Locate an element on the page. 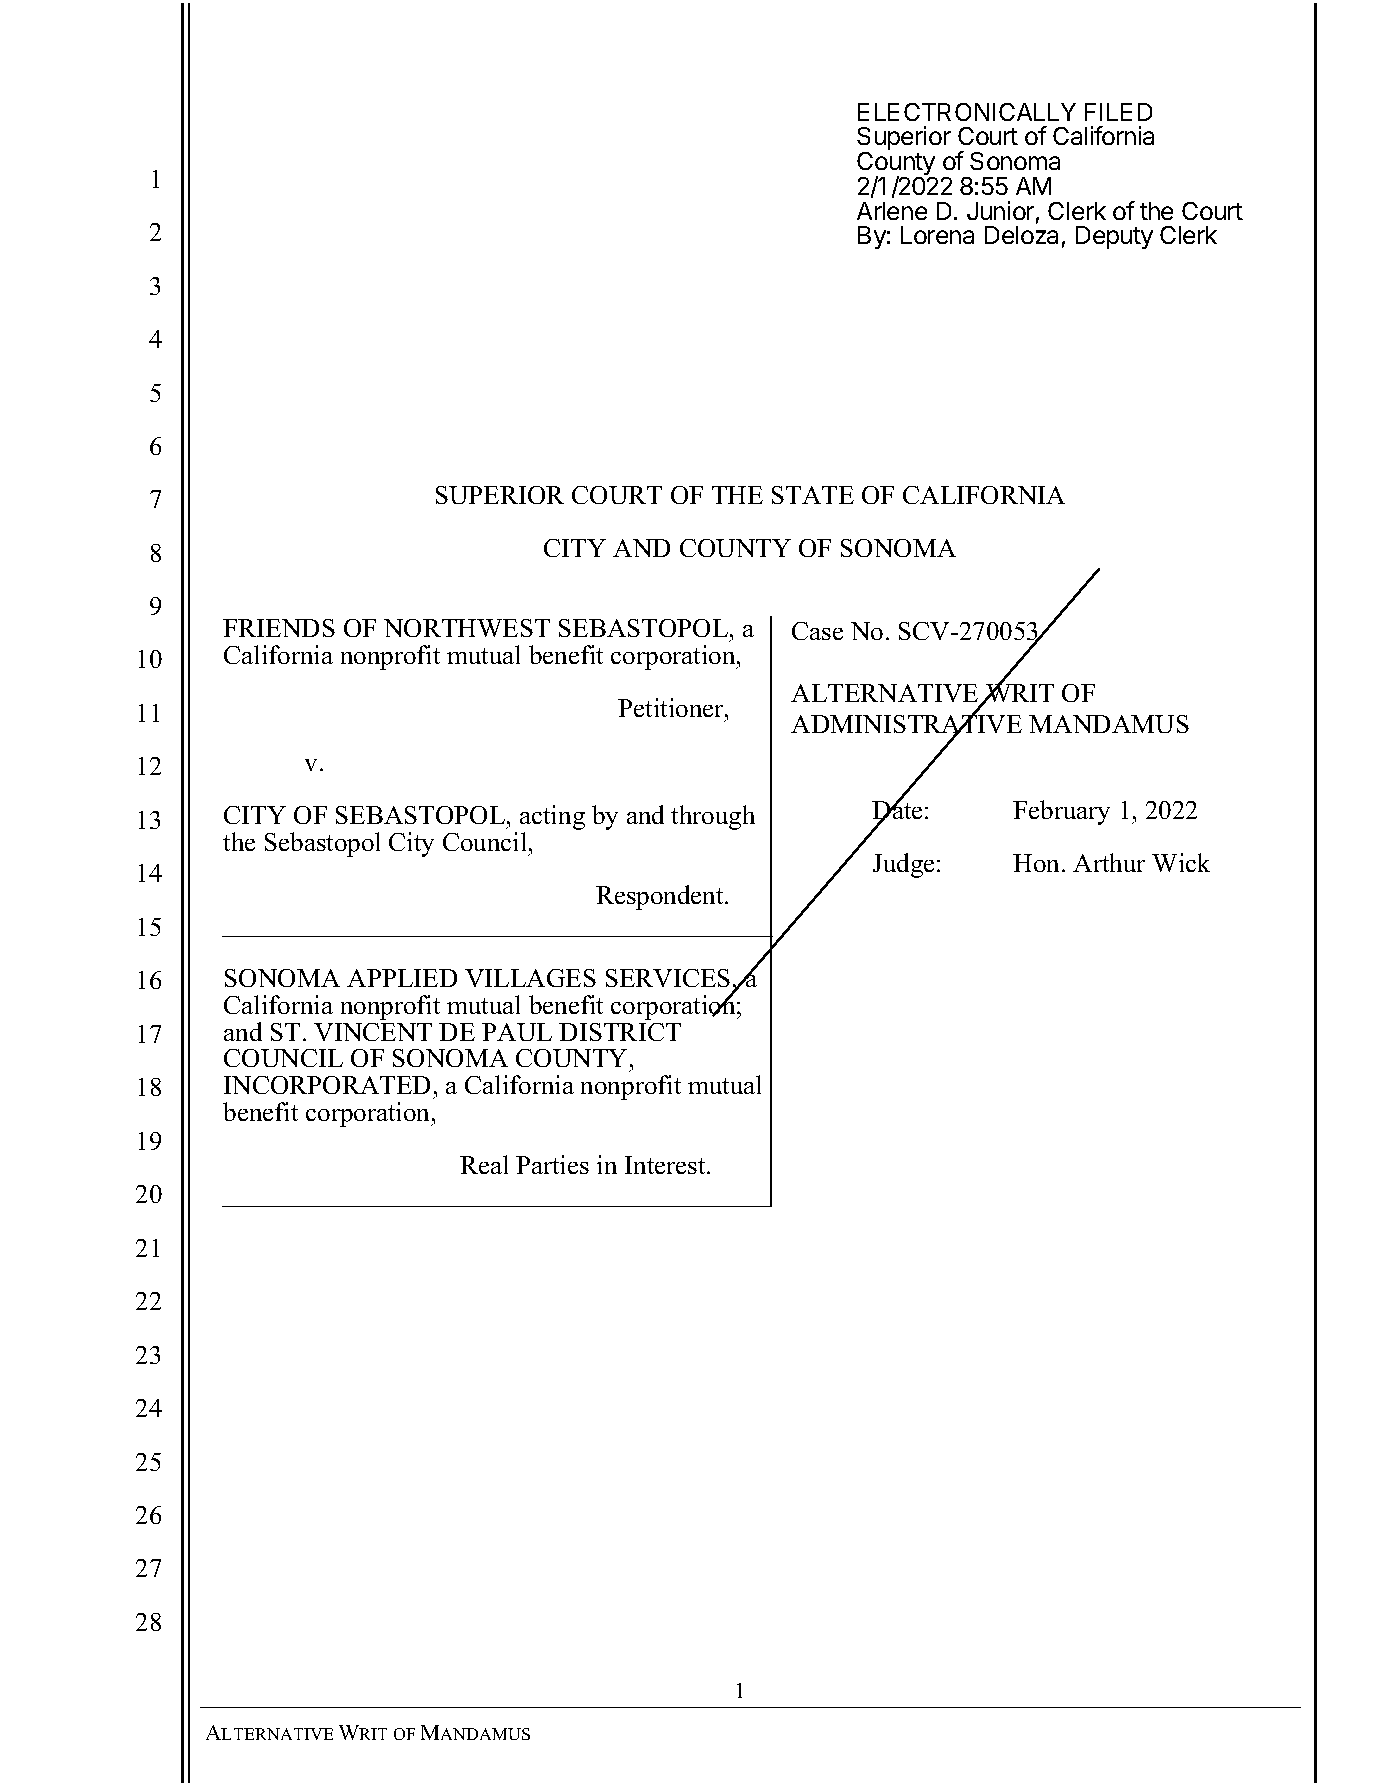 The image size is (1378, 1783). INCORPORATED is located at coordinates (327, 1085).
